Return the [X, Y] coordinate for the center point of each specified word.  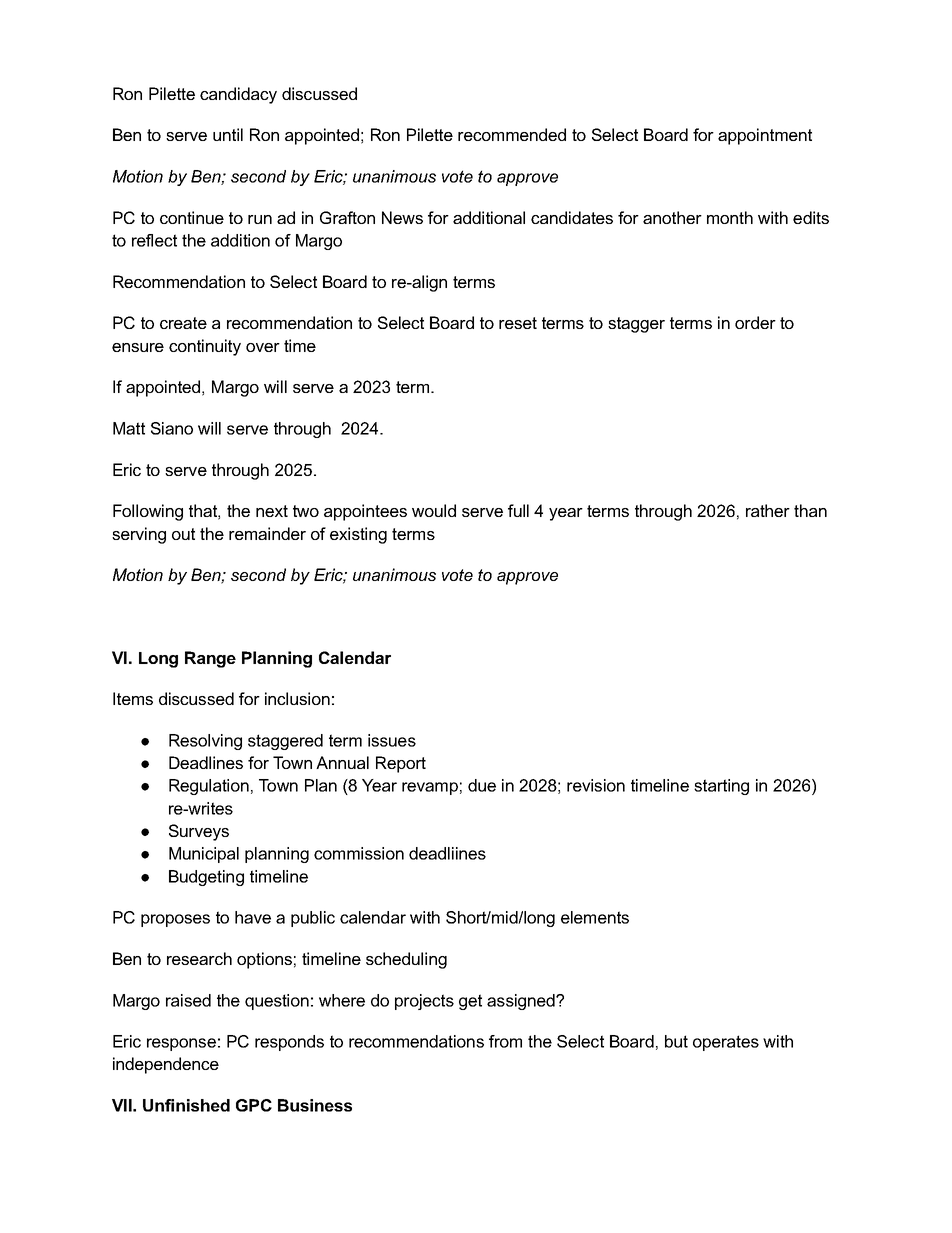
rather [768, 510]
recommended [512, 134]
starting [721, 787]
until [228, 134]
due [482, 785]
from [505, 1041]
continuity [205, 347]
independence [166, 1065]
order [755, 322]
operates [726, 1043]
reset [518, 323]
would [434, 510]
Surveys [199, 832]
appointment [765, 136]
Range [210, 659]
